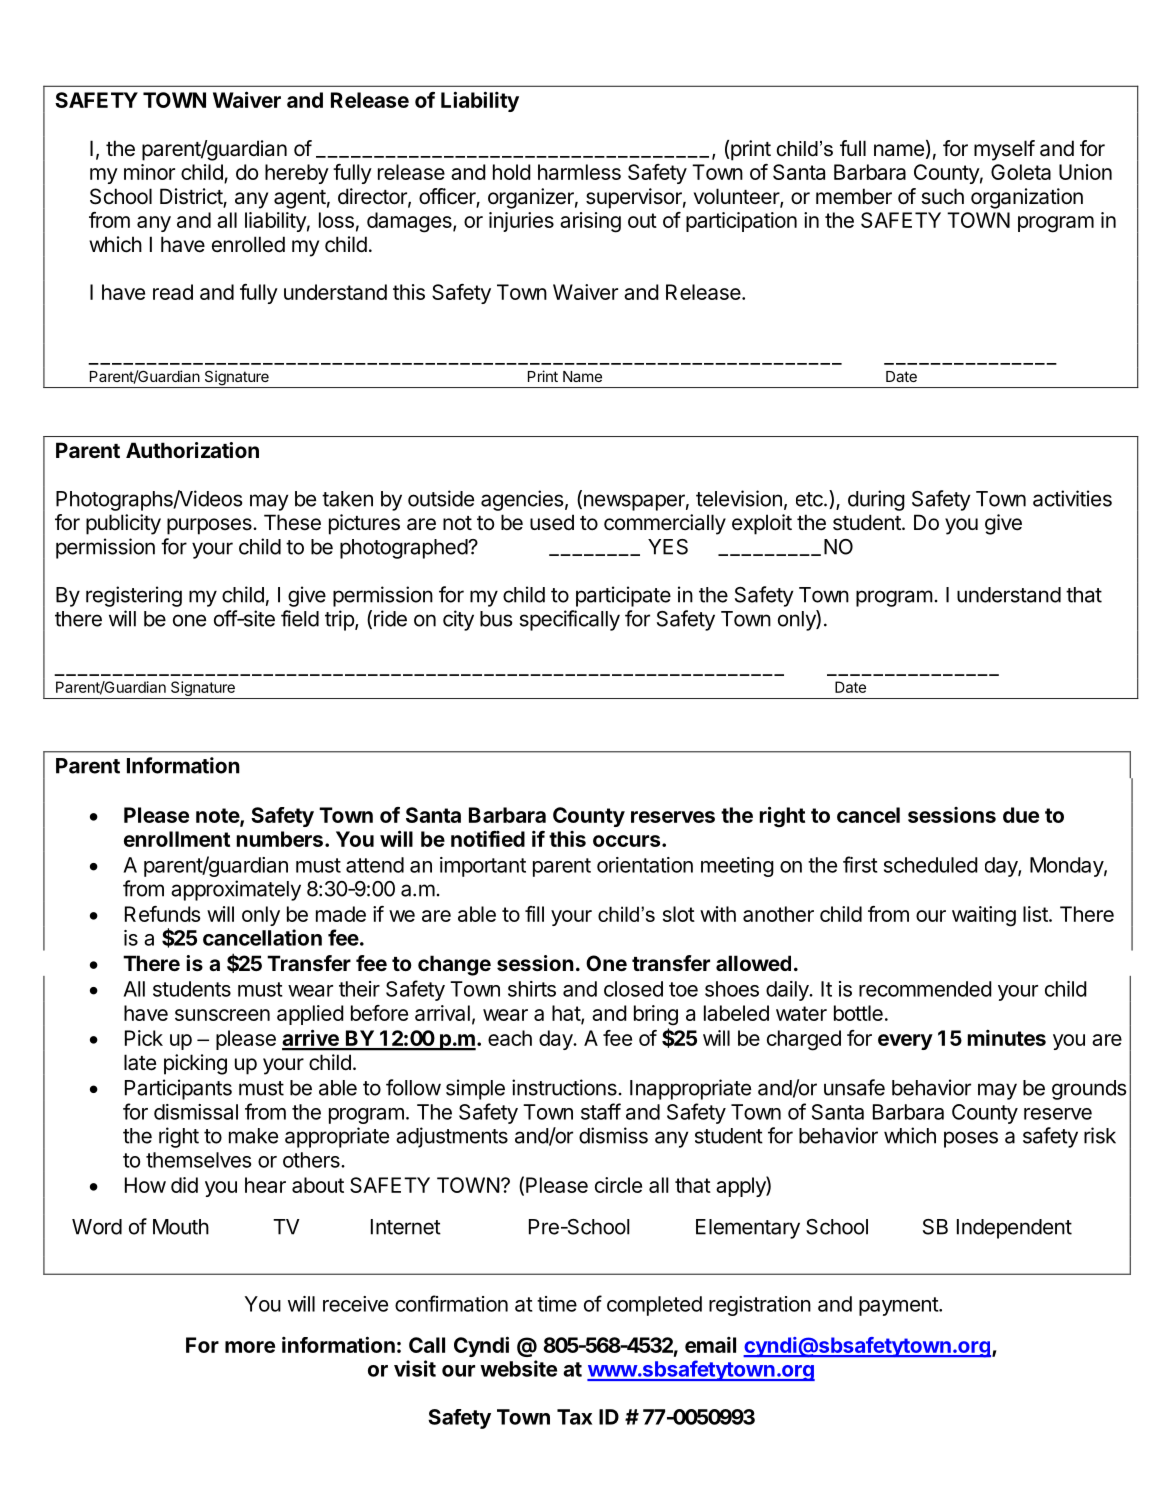  What do you see at coordinates (628, 841) in the screenshot?
I see `occurs` at bounding box center [628, 841].
